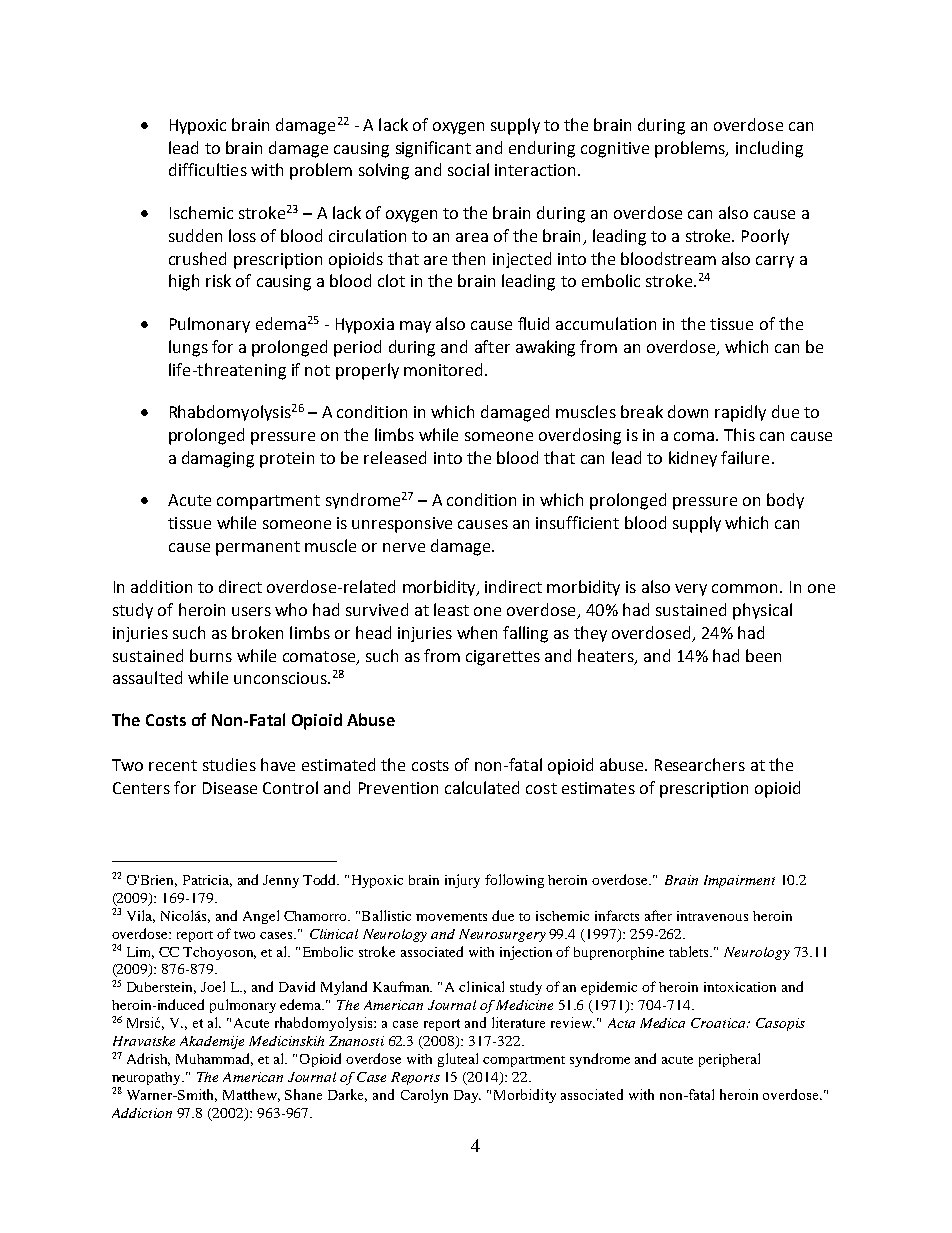 This page has height=1233, width=952. I want to click on burns, so click(211, 655).
